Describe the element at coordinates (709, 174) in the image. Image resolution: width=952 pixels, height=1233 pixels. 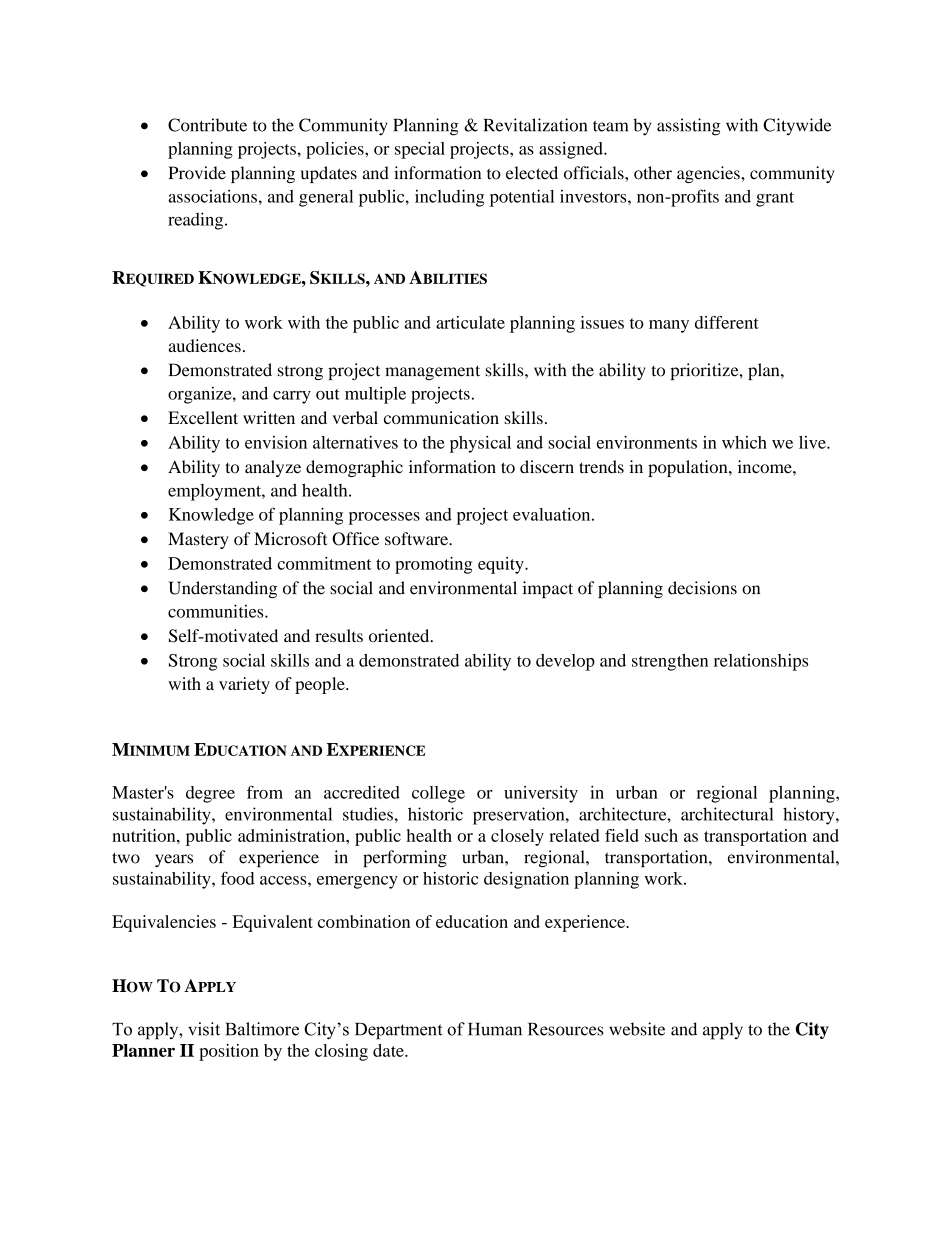
I see `agencies` at that location.
